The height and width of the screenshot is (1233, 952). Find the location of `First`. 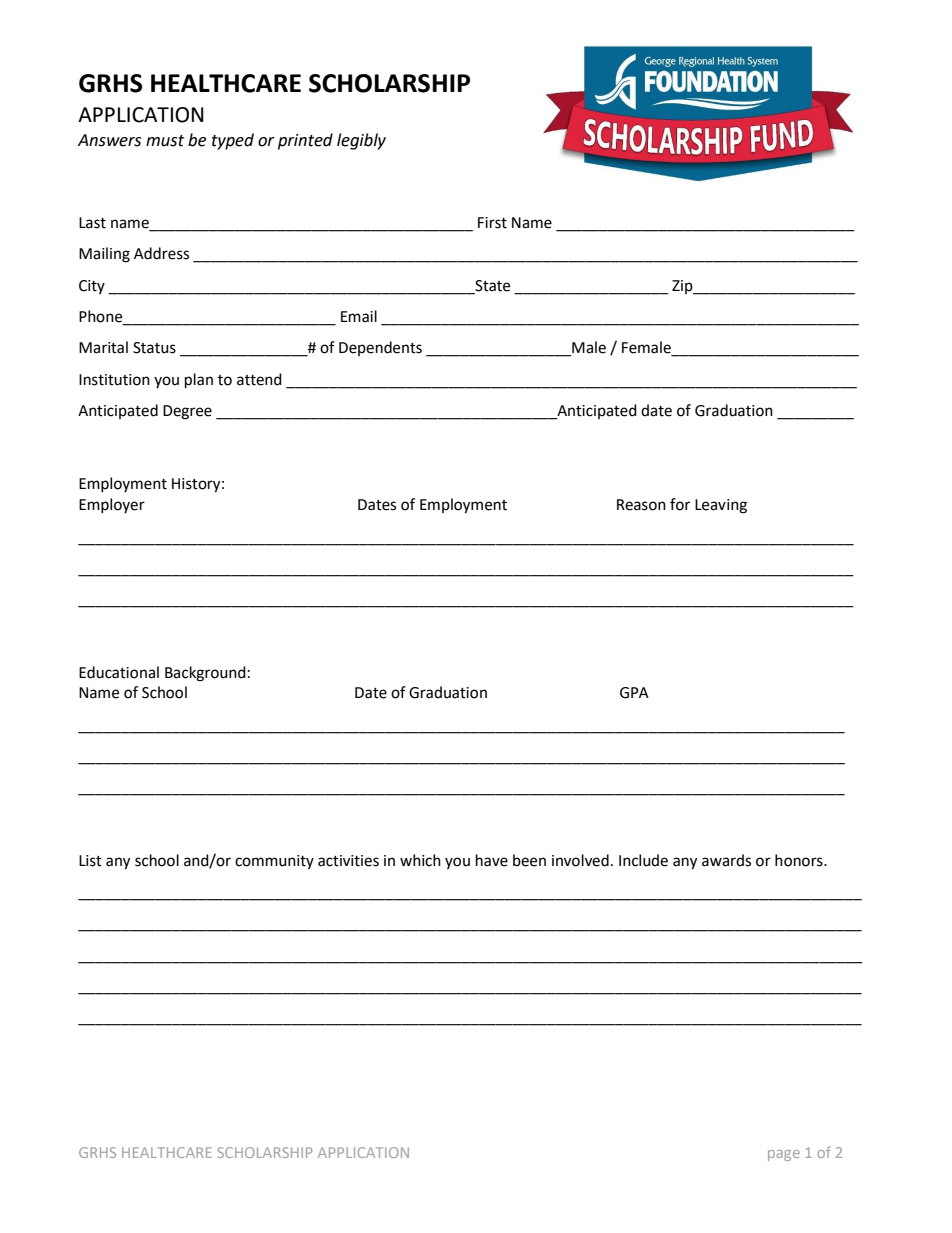

First is located at coordinates (492, 223).
